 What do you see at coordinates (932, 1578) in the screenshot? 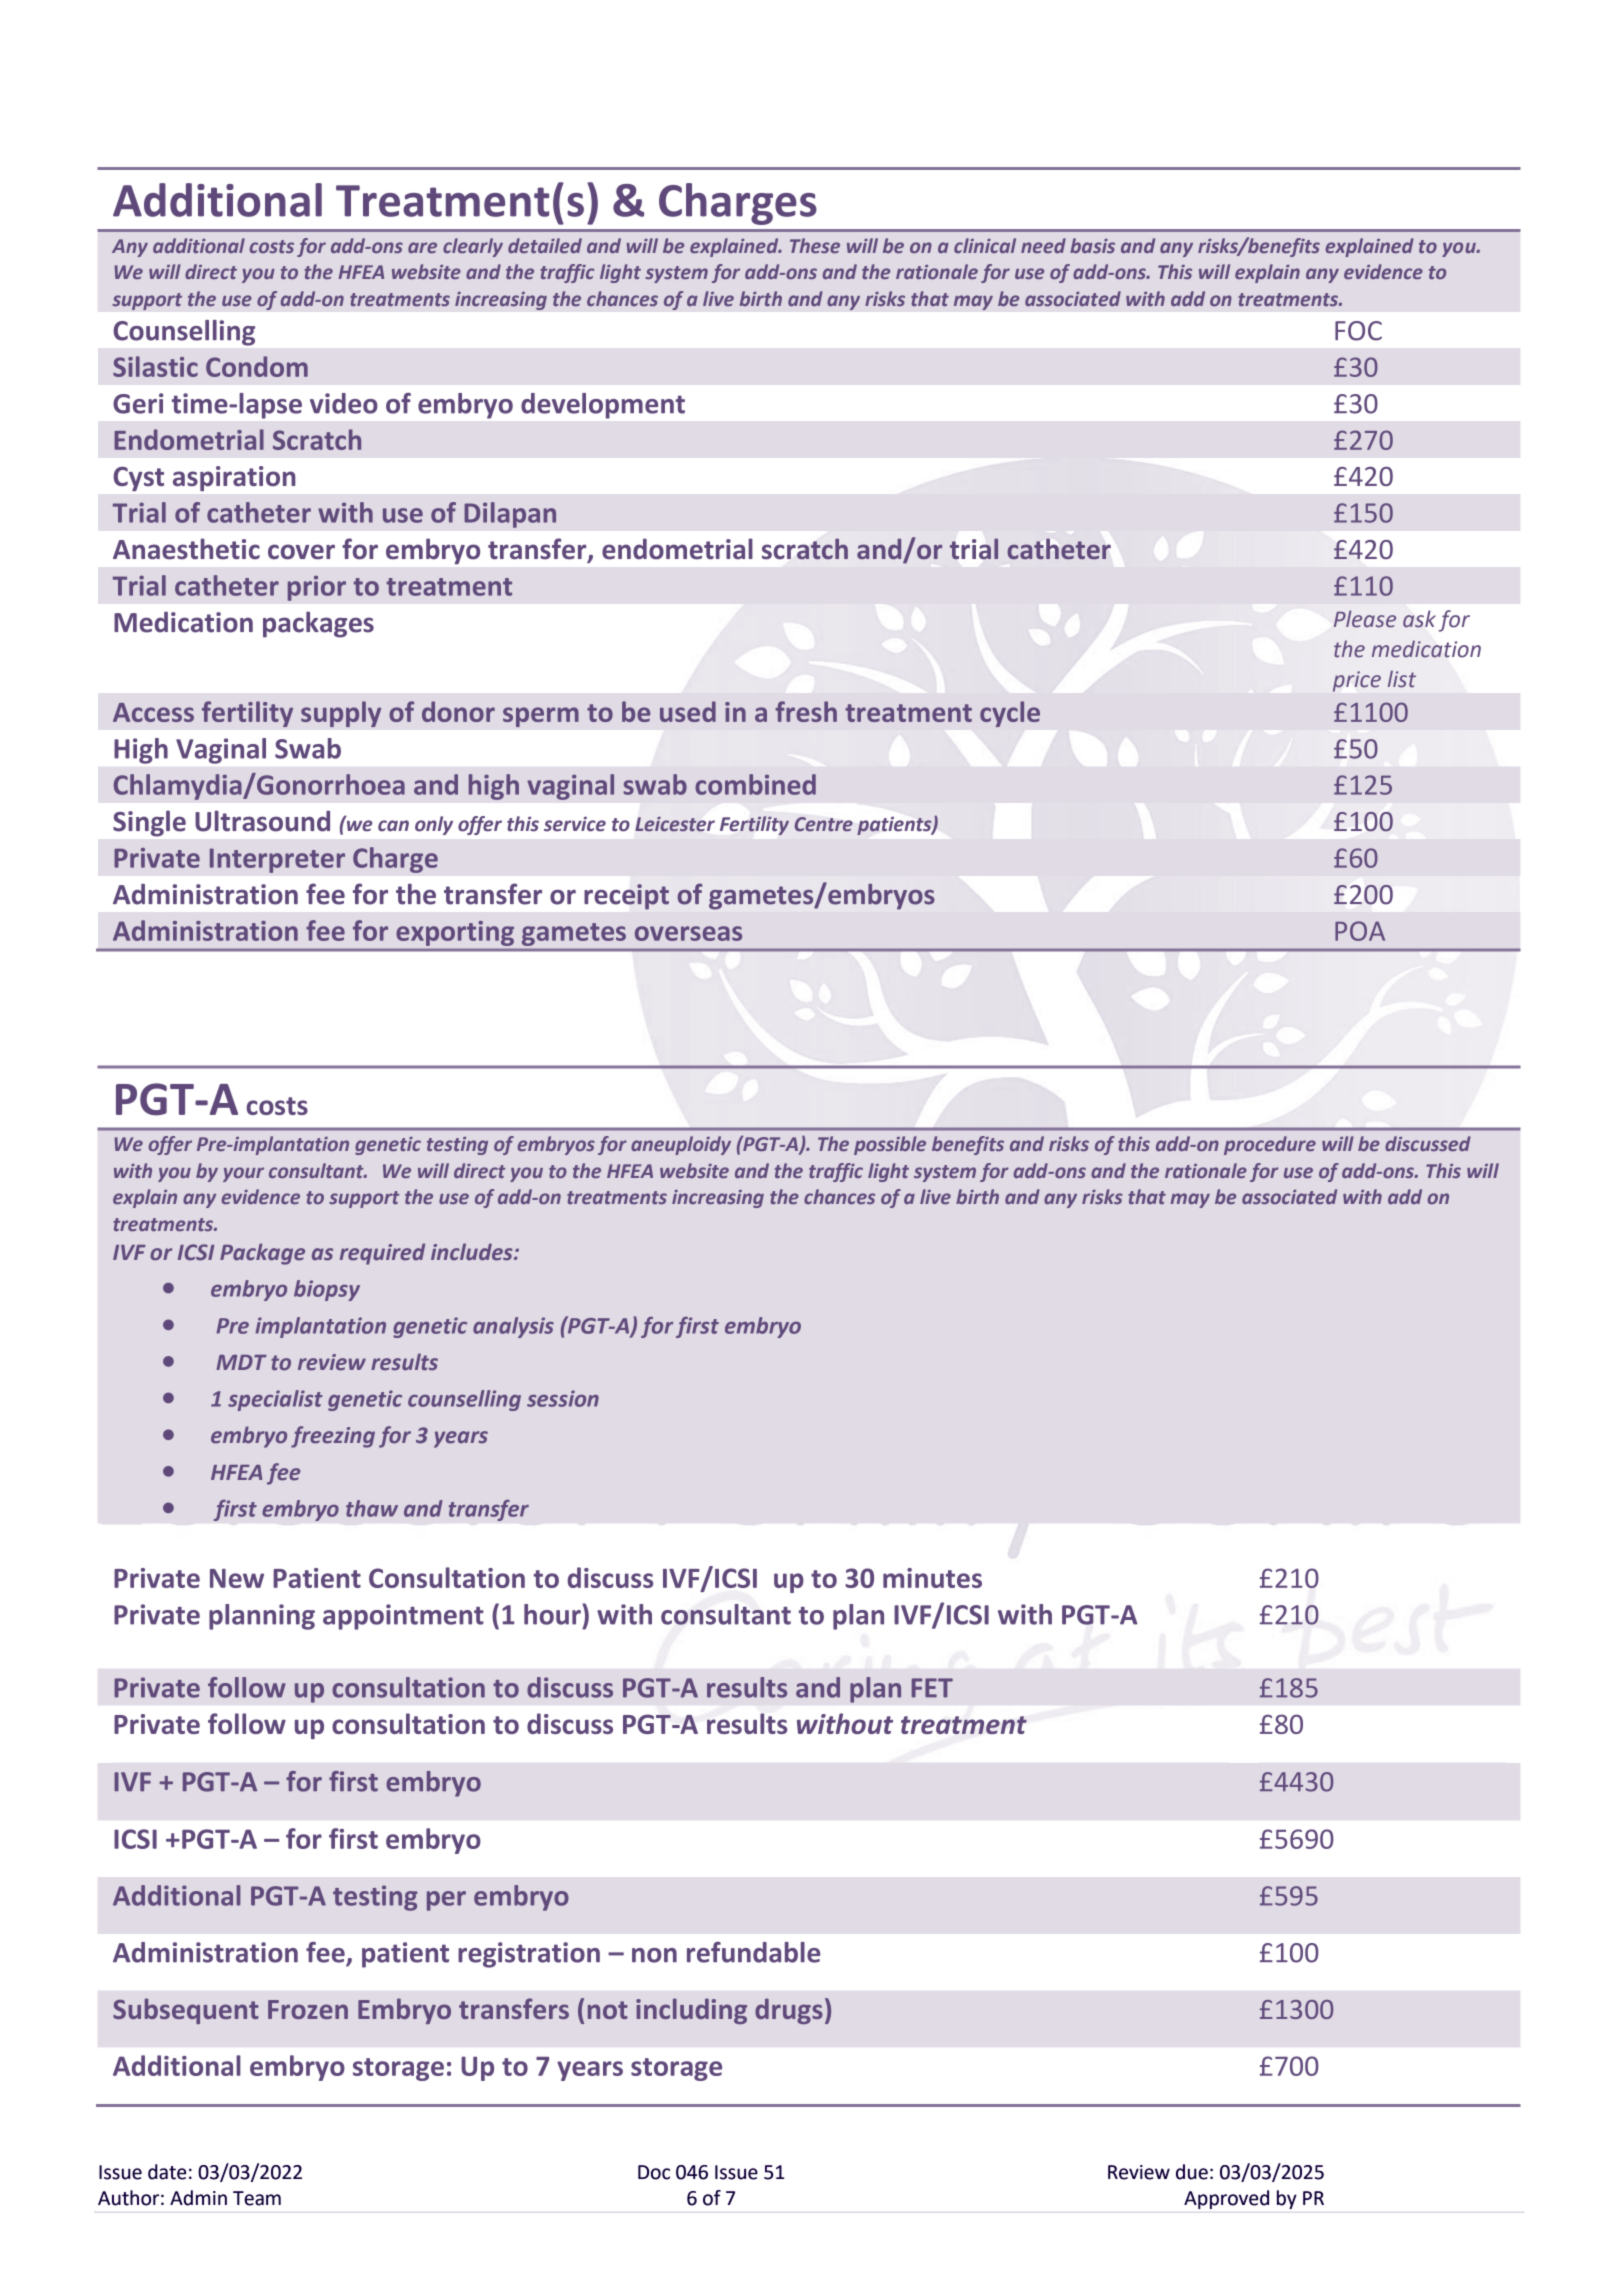
I see `minutes` at bounding box center [932, 1578].
